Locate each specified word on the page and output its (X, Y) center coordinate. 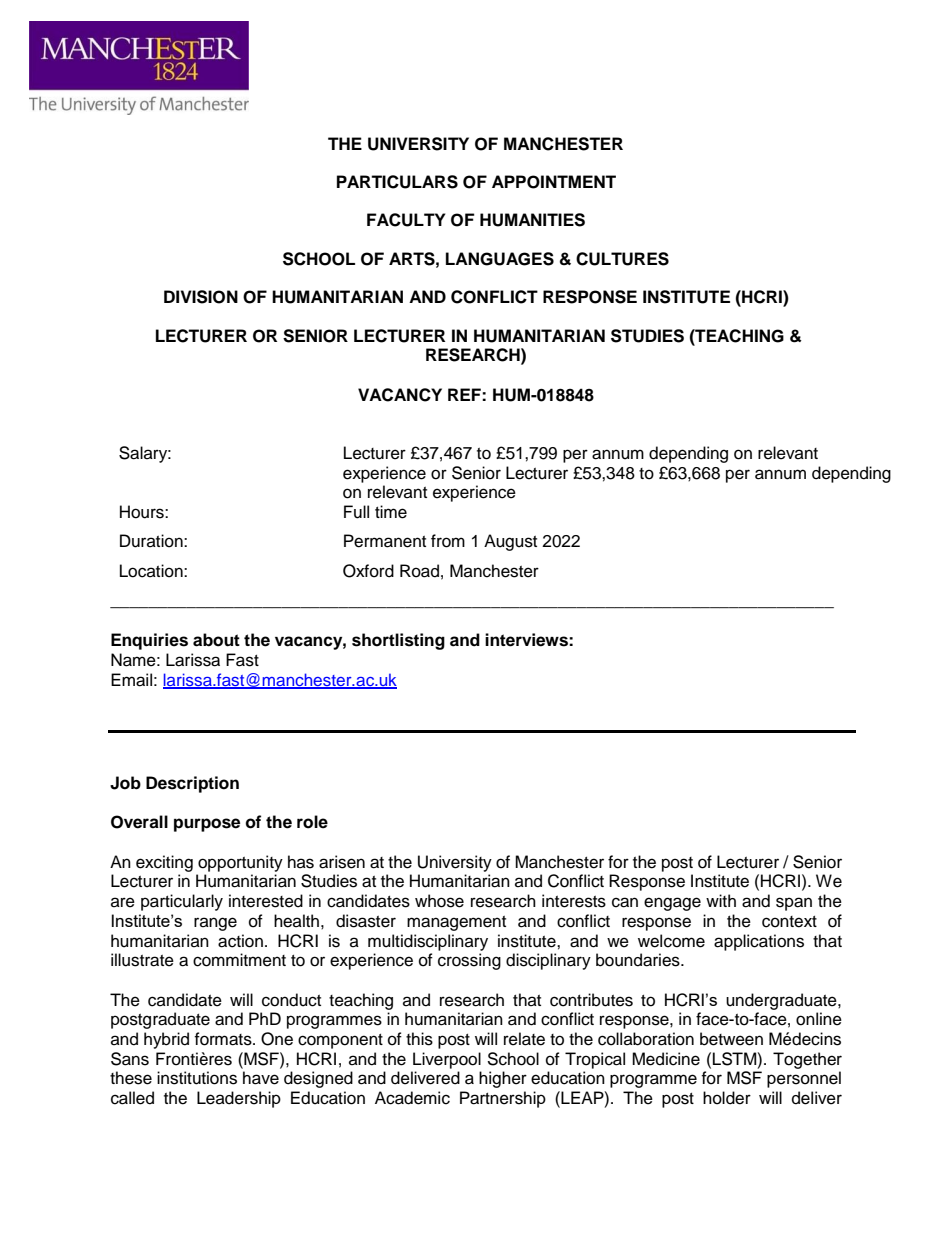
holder (727, 1098)
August (510, 542)
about (216, 640)
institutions (197, 1078)
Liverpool (447, 1060)
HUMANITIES (532, 220)
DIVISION (201, 297)
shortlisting (398, 641)
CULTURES (622, 259)
